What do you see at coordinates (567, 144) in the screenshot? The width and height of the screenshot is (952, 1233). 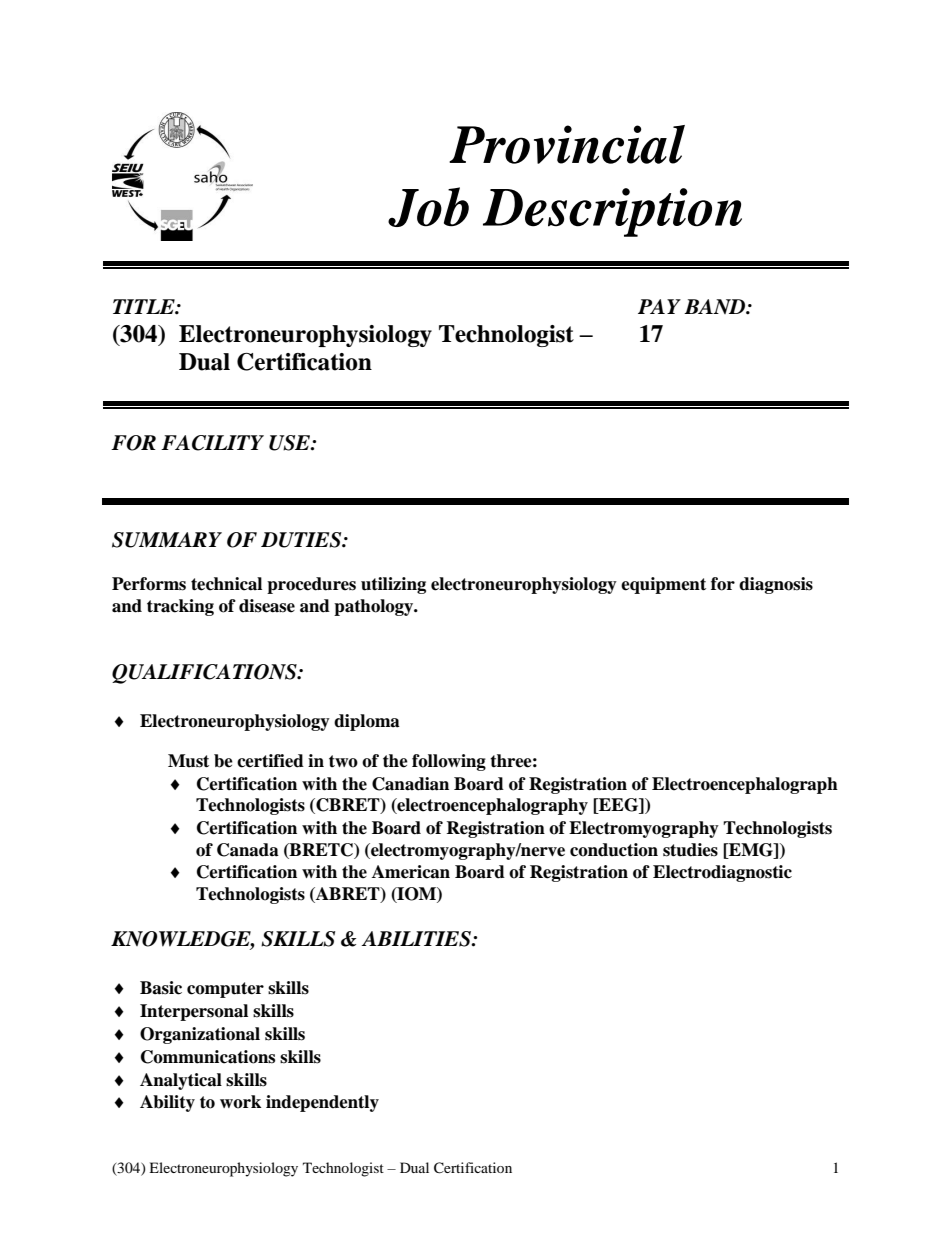 I see `Provincial` at bounding box center [567, 144].
